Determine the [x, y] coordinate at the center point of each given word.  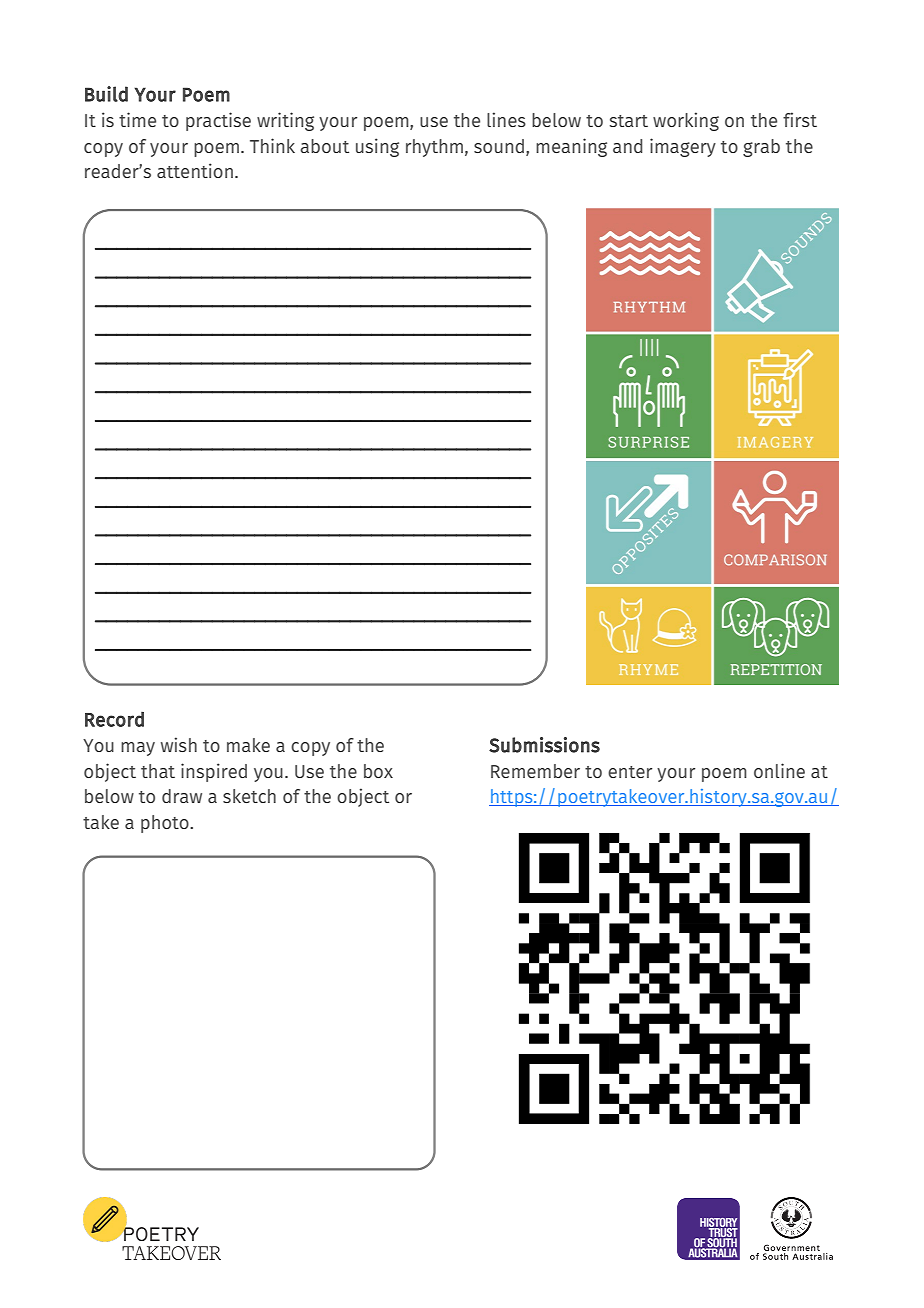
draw [182, 796]
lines [506, 119]
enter [630, 772]
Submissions [544, 745]
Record [114, 719]
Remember [535, 771]
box [378, 771]
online [779, 770]
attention [195, 170]
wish [179, 744]
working [686, 121]
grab [761, 148]
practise [218, 121]
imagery [683, 147]
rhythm [434, 148]
